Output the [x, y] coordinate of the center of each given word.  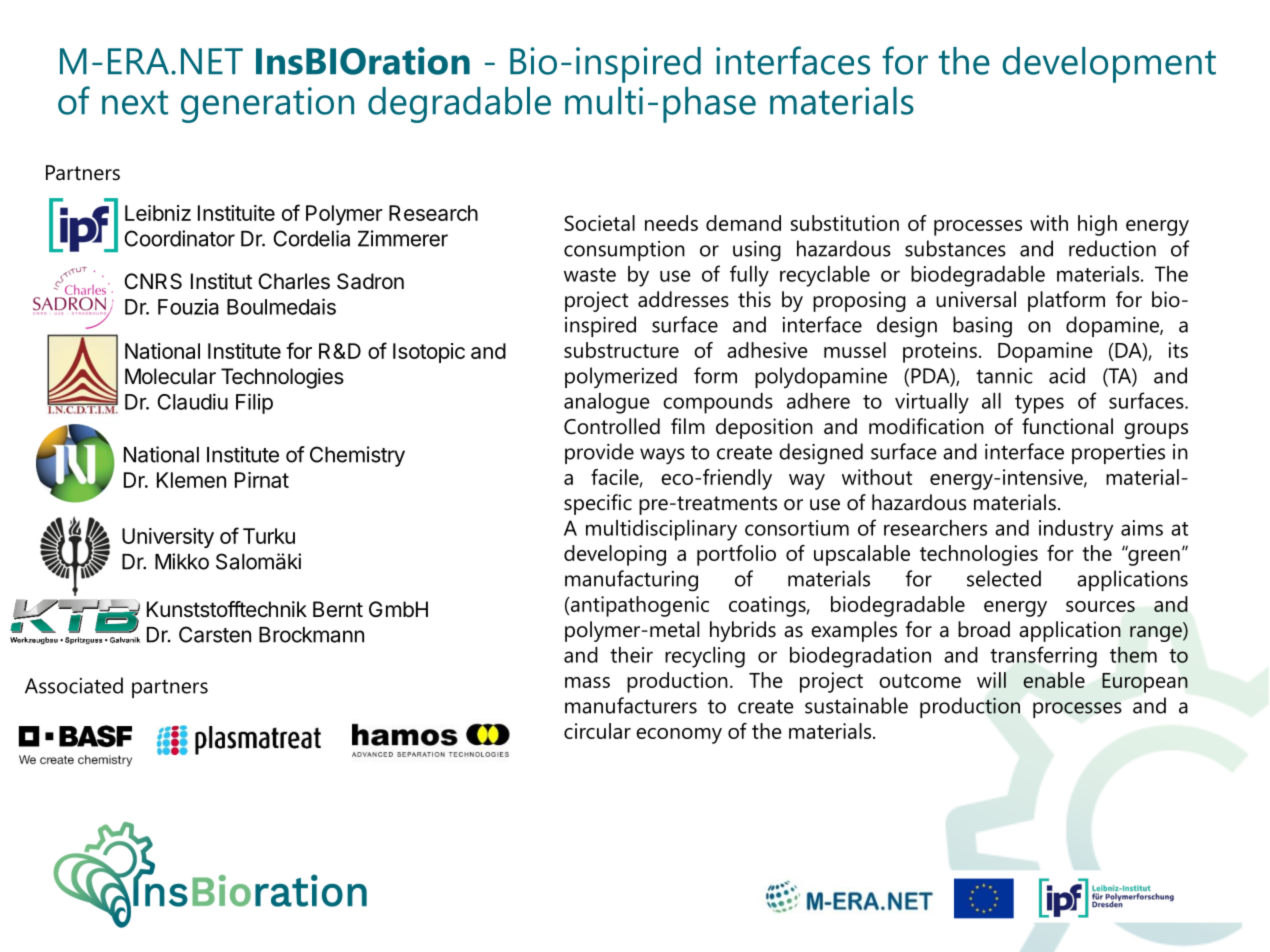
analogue [607, 403]
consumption [624, 251]
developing [615, 555]
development [1109, 65]
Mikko [182, 561]
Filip [254, 403]
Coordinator [179, 238]
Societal [599, 223]
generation [267, 105]
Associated [74, 685]
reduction [1112, 248]
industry [1076, 530]
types [1039, 404]
